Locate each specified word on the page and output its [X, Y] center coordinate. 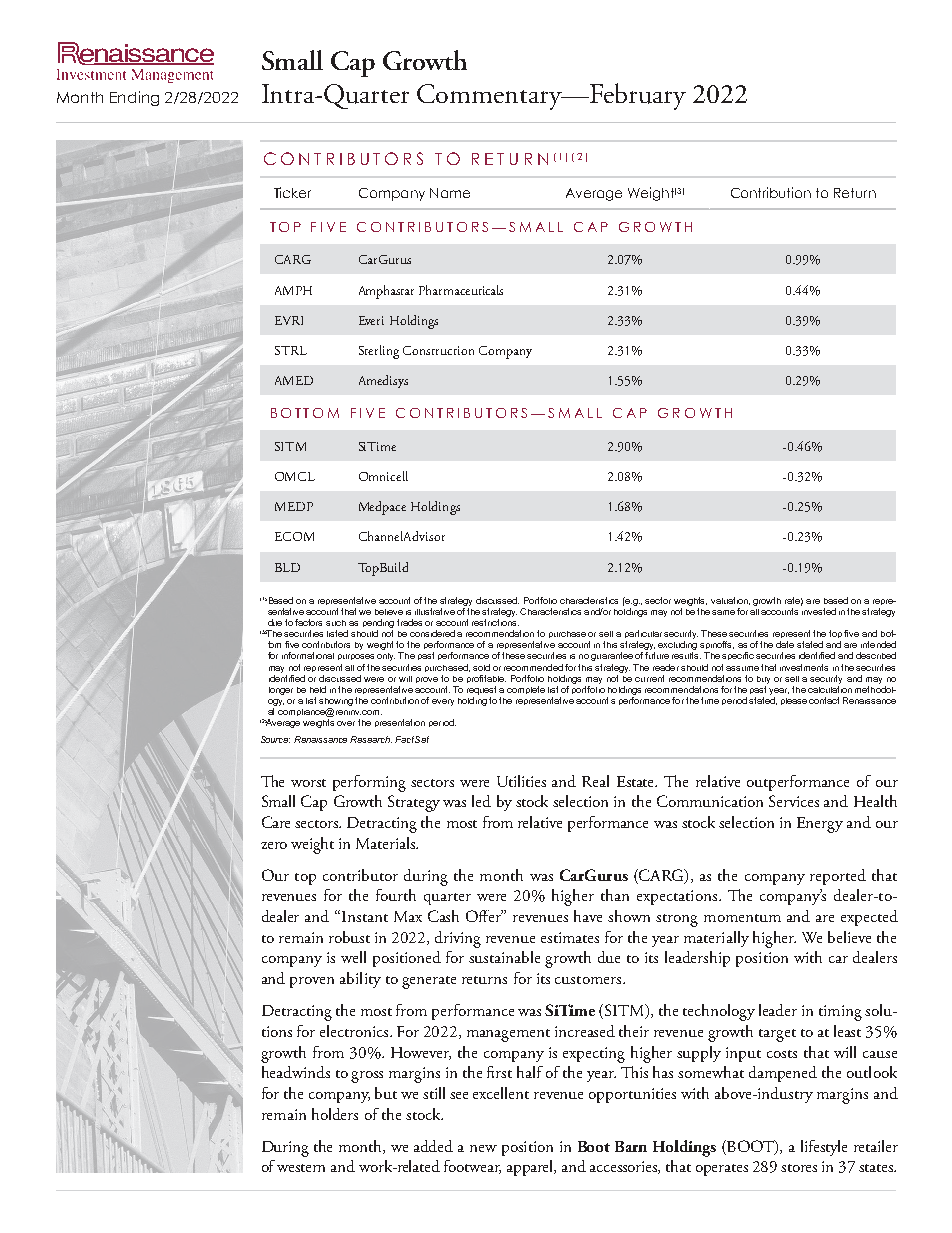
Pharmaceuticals [461, 290]
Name [450, 193]
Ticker [292, 192]
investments [804, 667]
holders [335, 1114]
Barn [631, 1146]
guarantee [612, 656]
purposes [356, 657]
